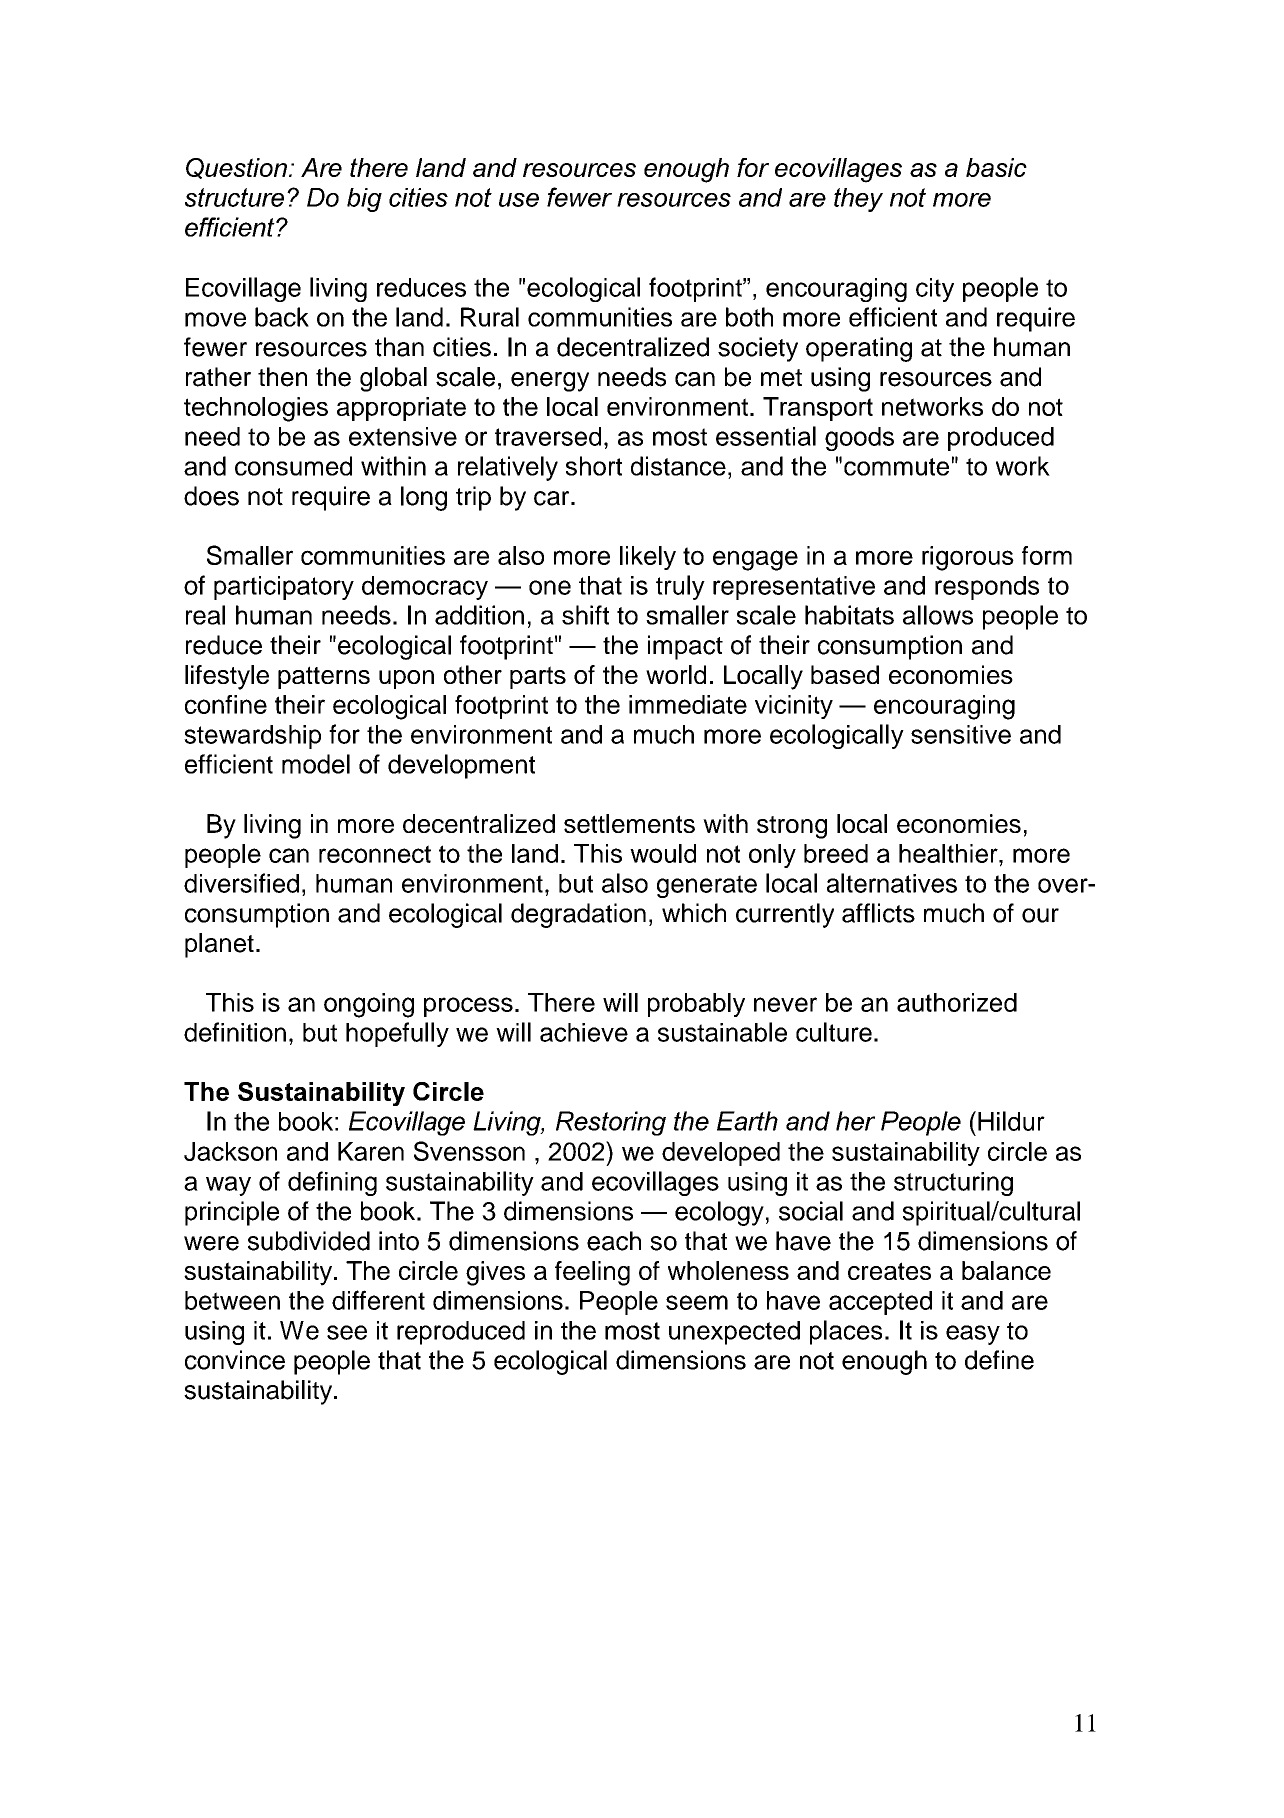  I want to click on allows, so click(938, 615).
